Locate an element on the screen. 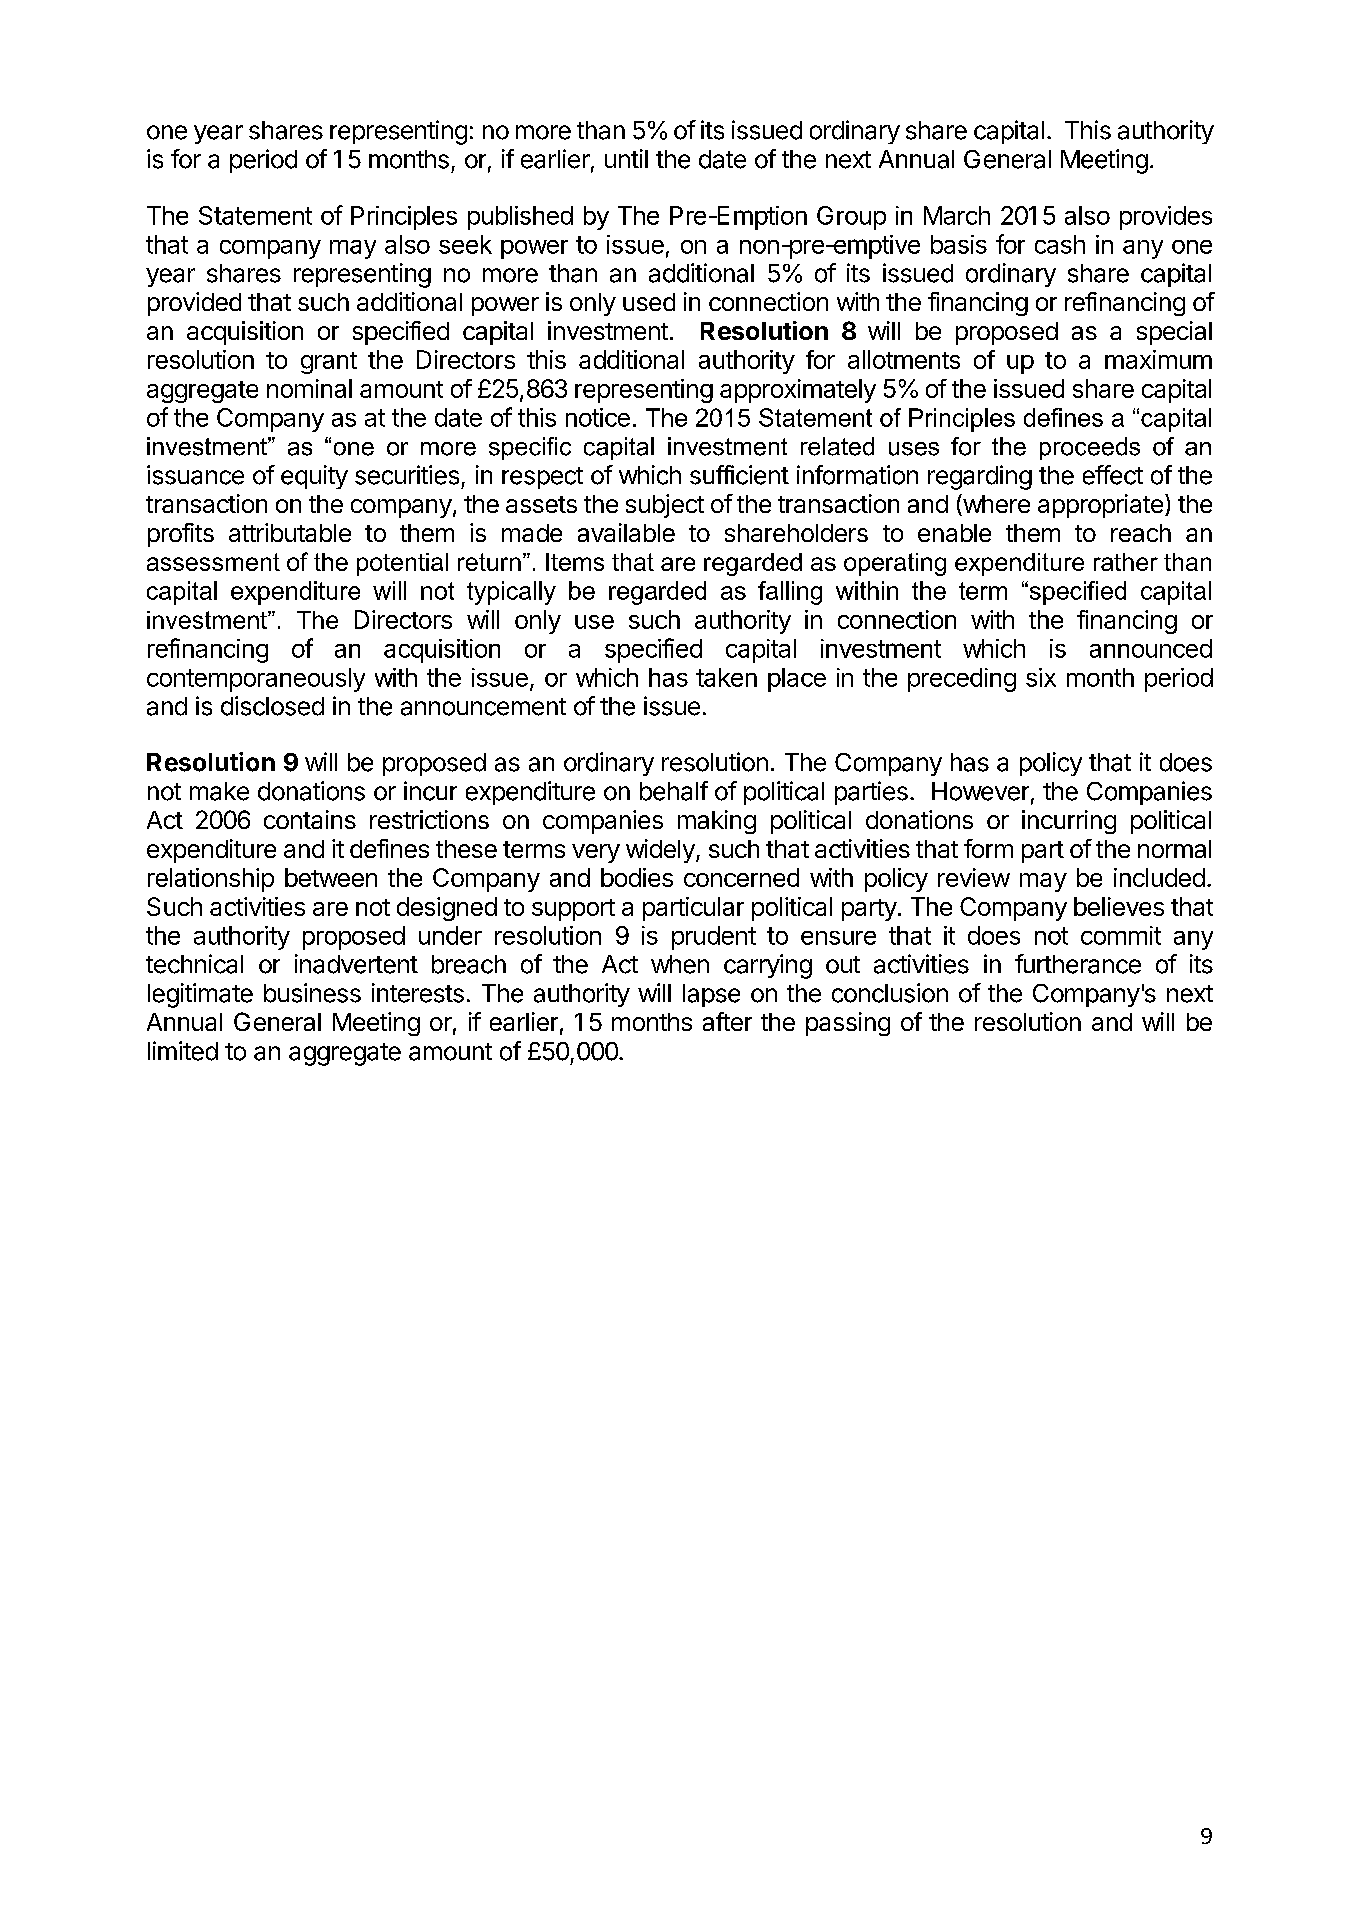  contains is located at coordinates (310, 819).
